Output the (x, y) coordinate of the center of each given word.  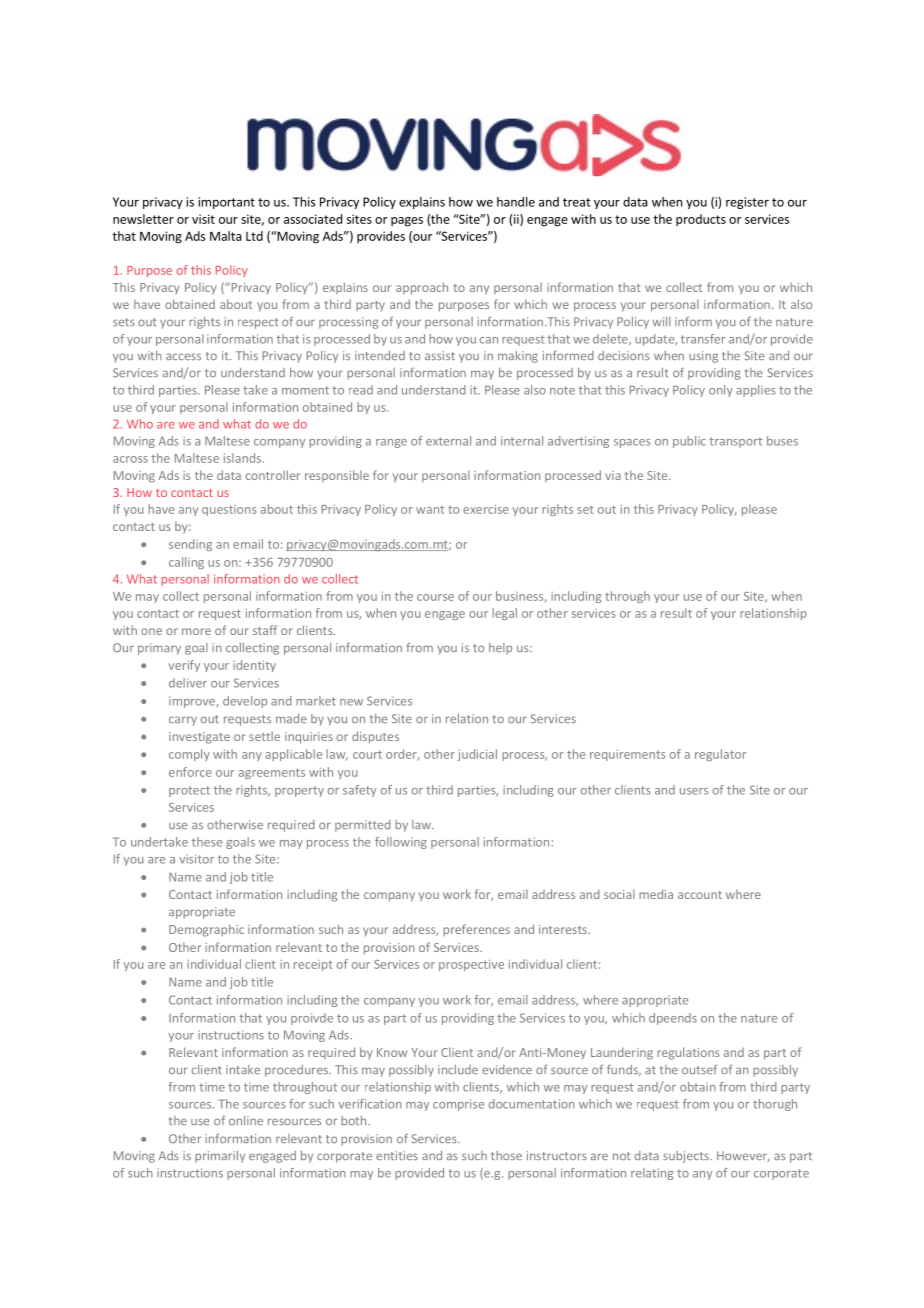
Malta (226, 236)
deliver (188, 683)
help (500, 649)
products (701, 220)
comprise (458, 1105)
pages (407, 222)
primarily (220, 1157)
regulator (720, 755)
